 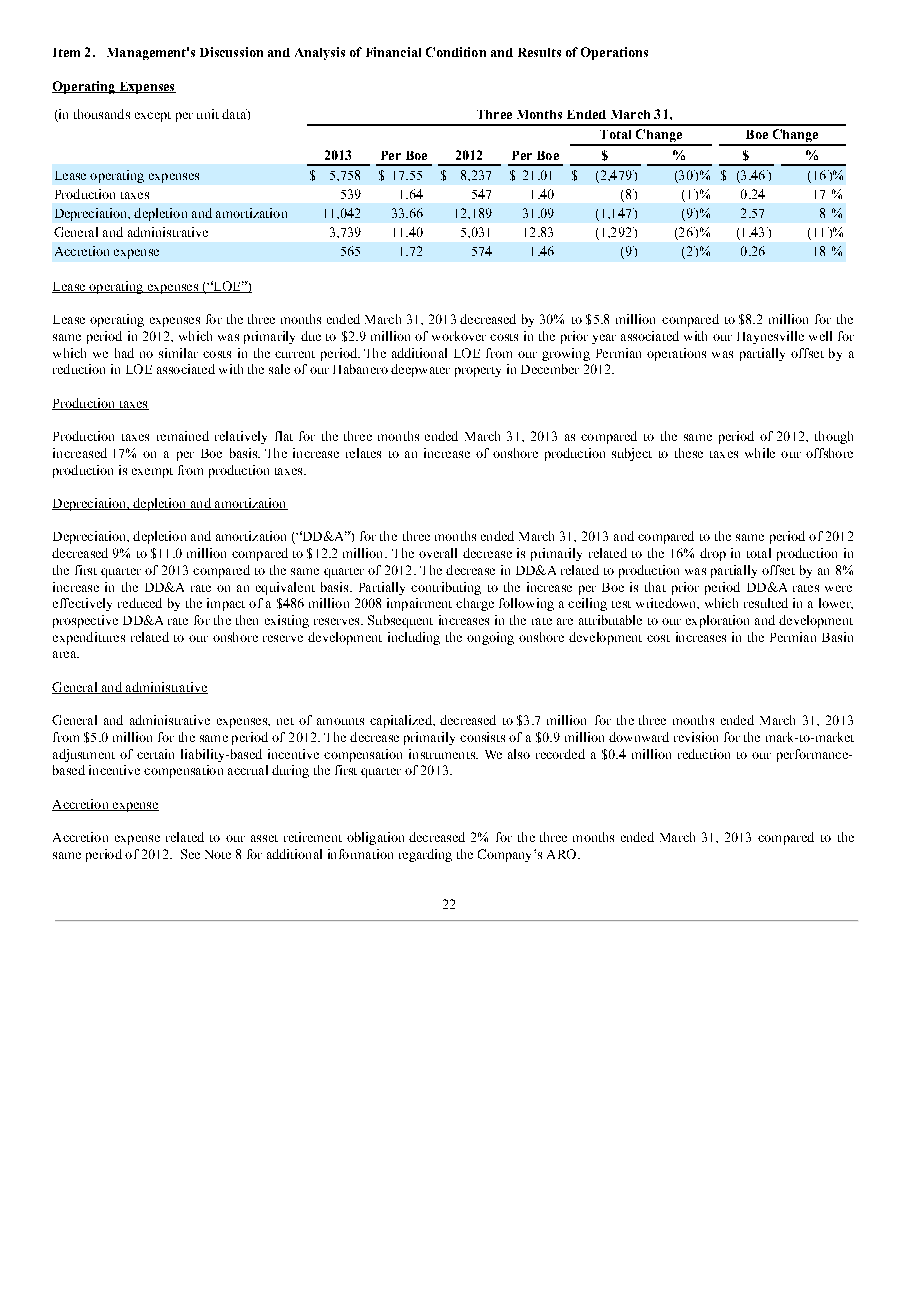 What do you see at coordinates (153, 117) in the screenshot?
I see `except` at bounding box center [153, 117].
